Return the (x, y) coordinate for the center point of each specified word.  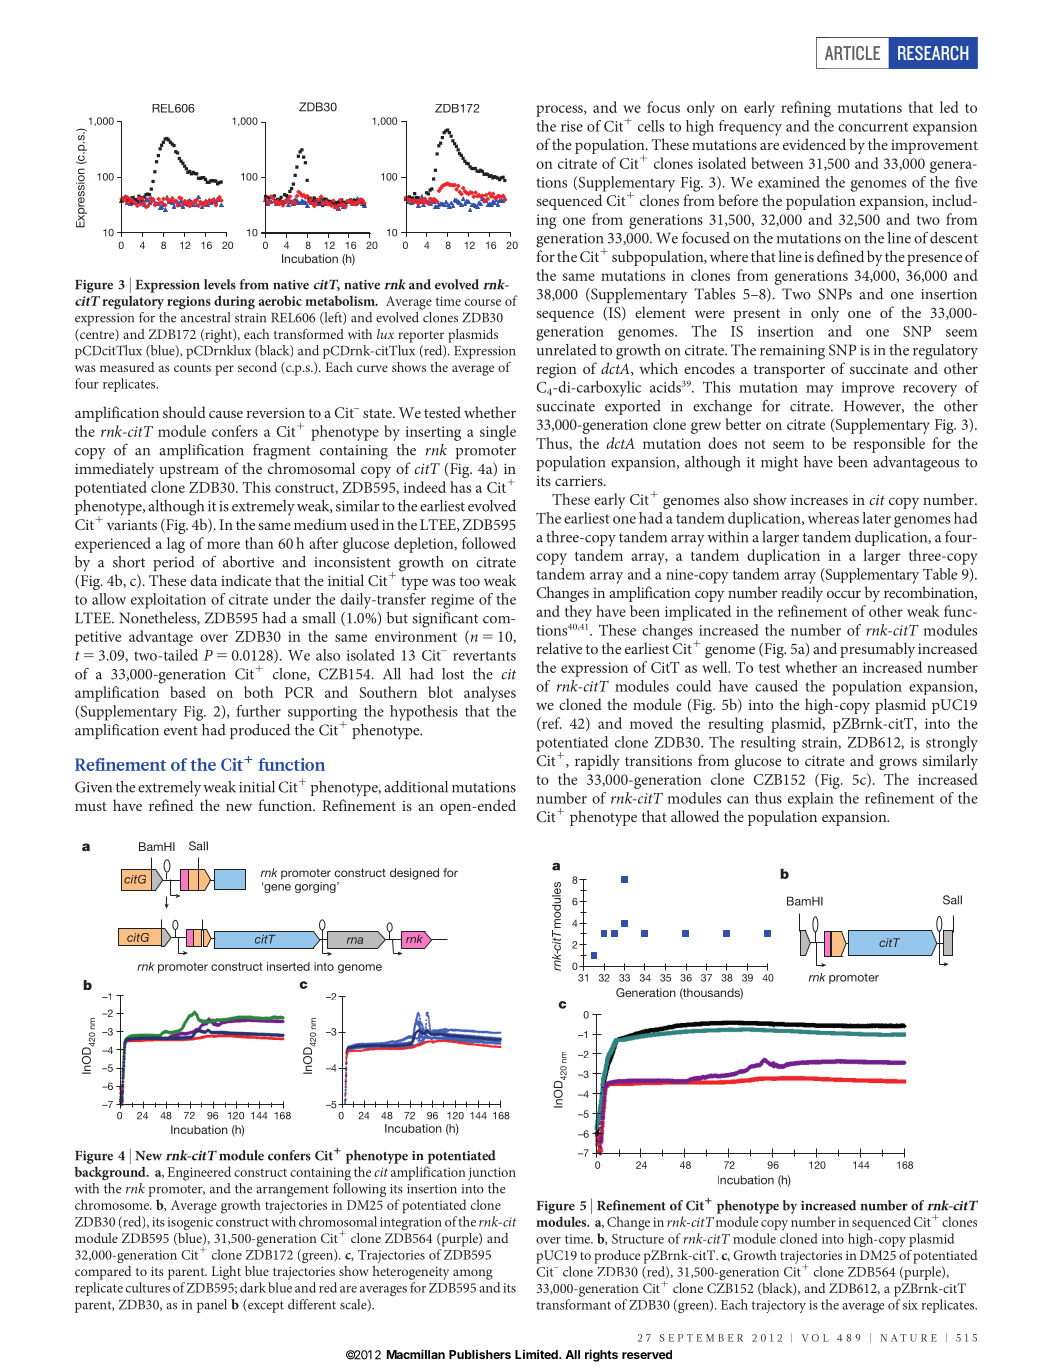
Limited (537, 1354)
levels (220, 284)
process (560, 111)
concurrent (873, 127)
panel (212, 1306)
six (910, 1305)
